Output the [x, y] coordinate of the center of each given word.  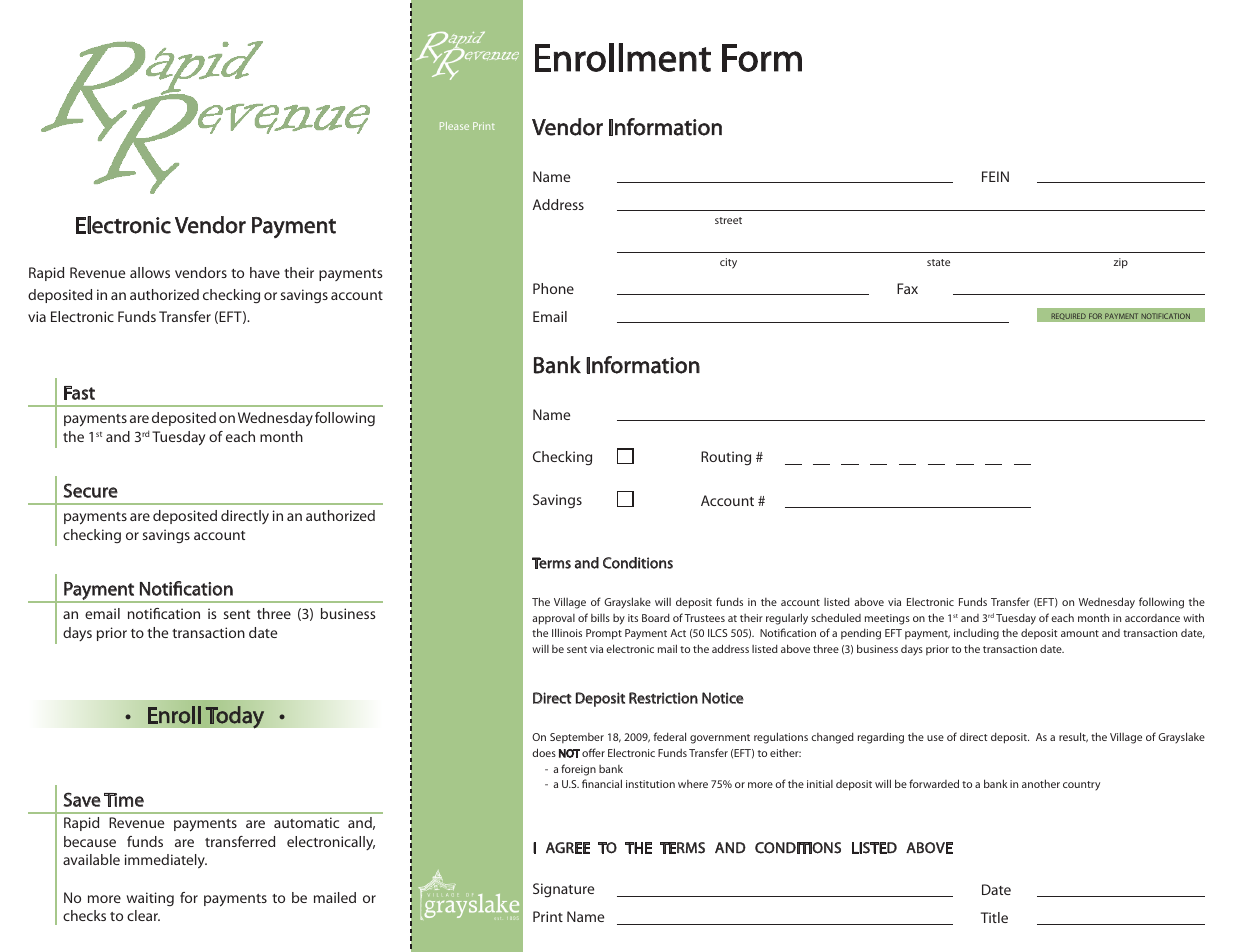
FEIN [995, 176]
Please [454, 126]
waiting [150, 899]
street [728, 220]
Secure [90, 490]
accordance [1152, 618]
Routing [726, 458]
